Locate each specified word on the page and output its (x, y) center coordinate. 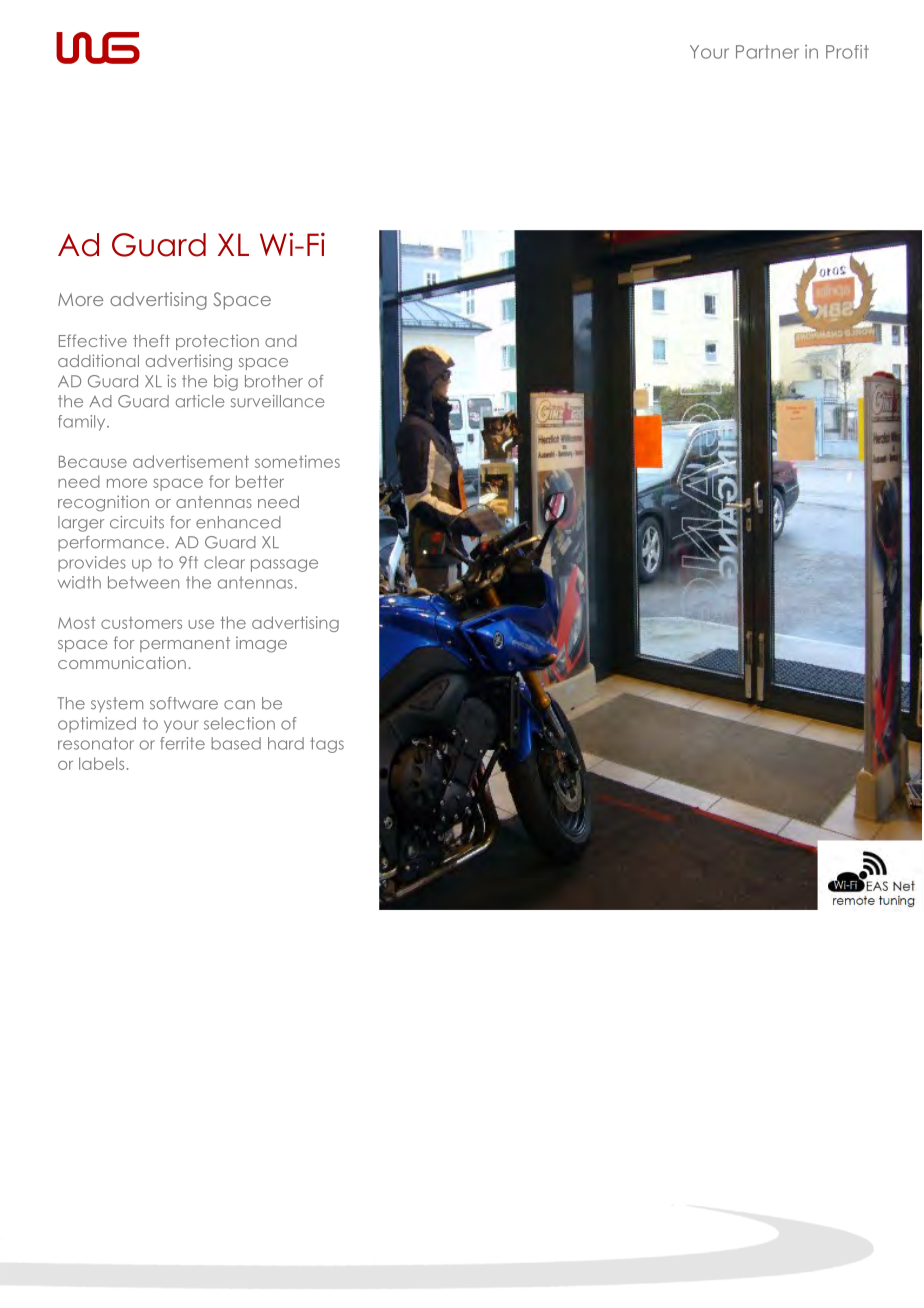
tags (327, 745)
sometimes (297, 461)
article (200, 401)
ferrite (182, 743)
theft (151, 340)
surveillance (278, 401)
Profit (847, 52)
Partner (767, 52)
